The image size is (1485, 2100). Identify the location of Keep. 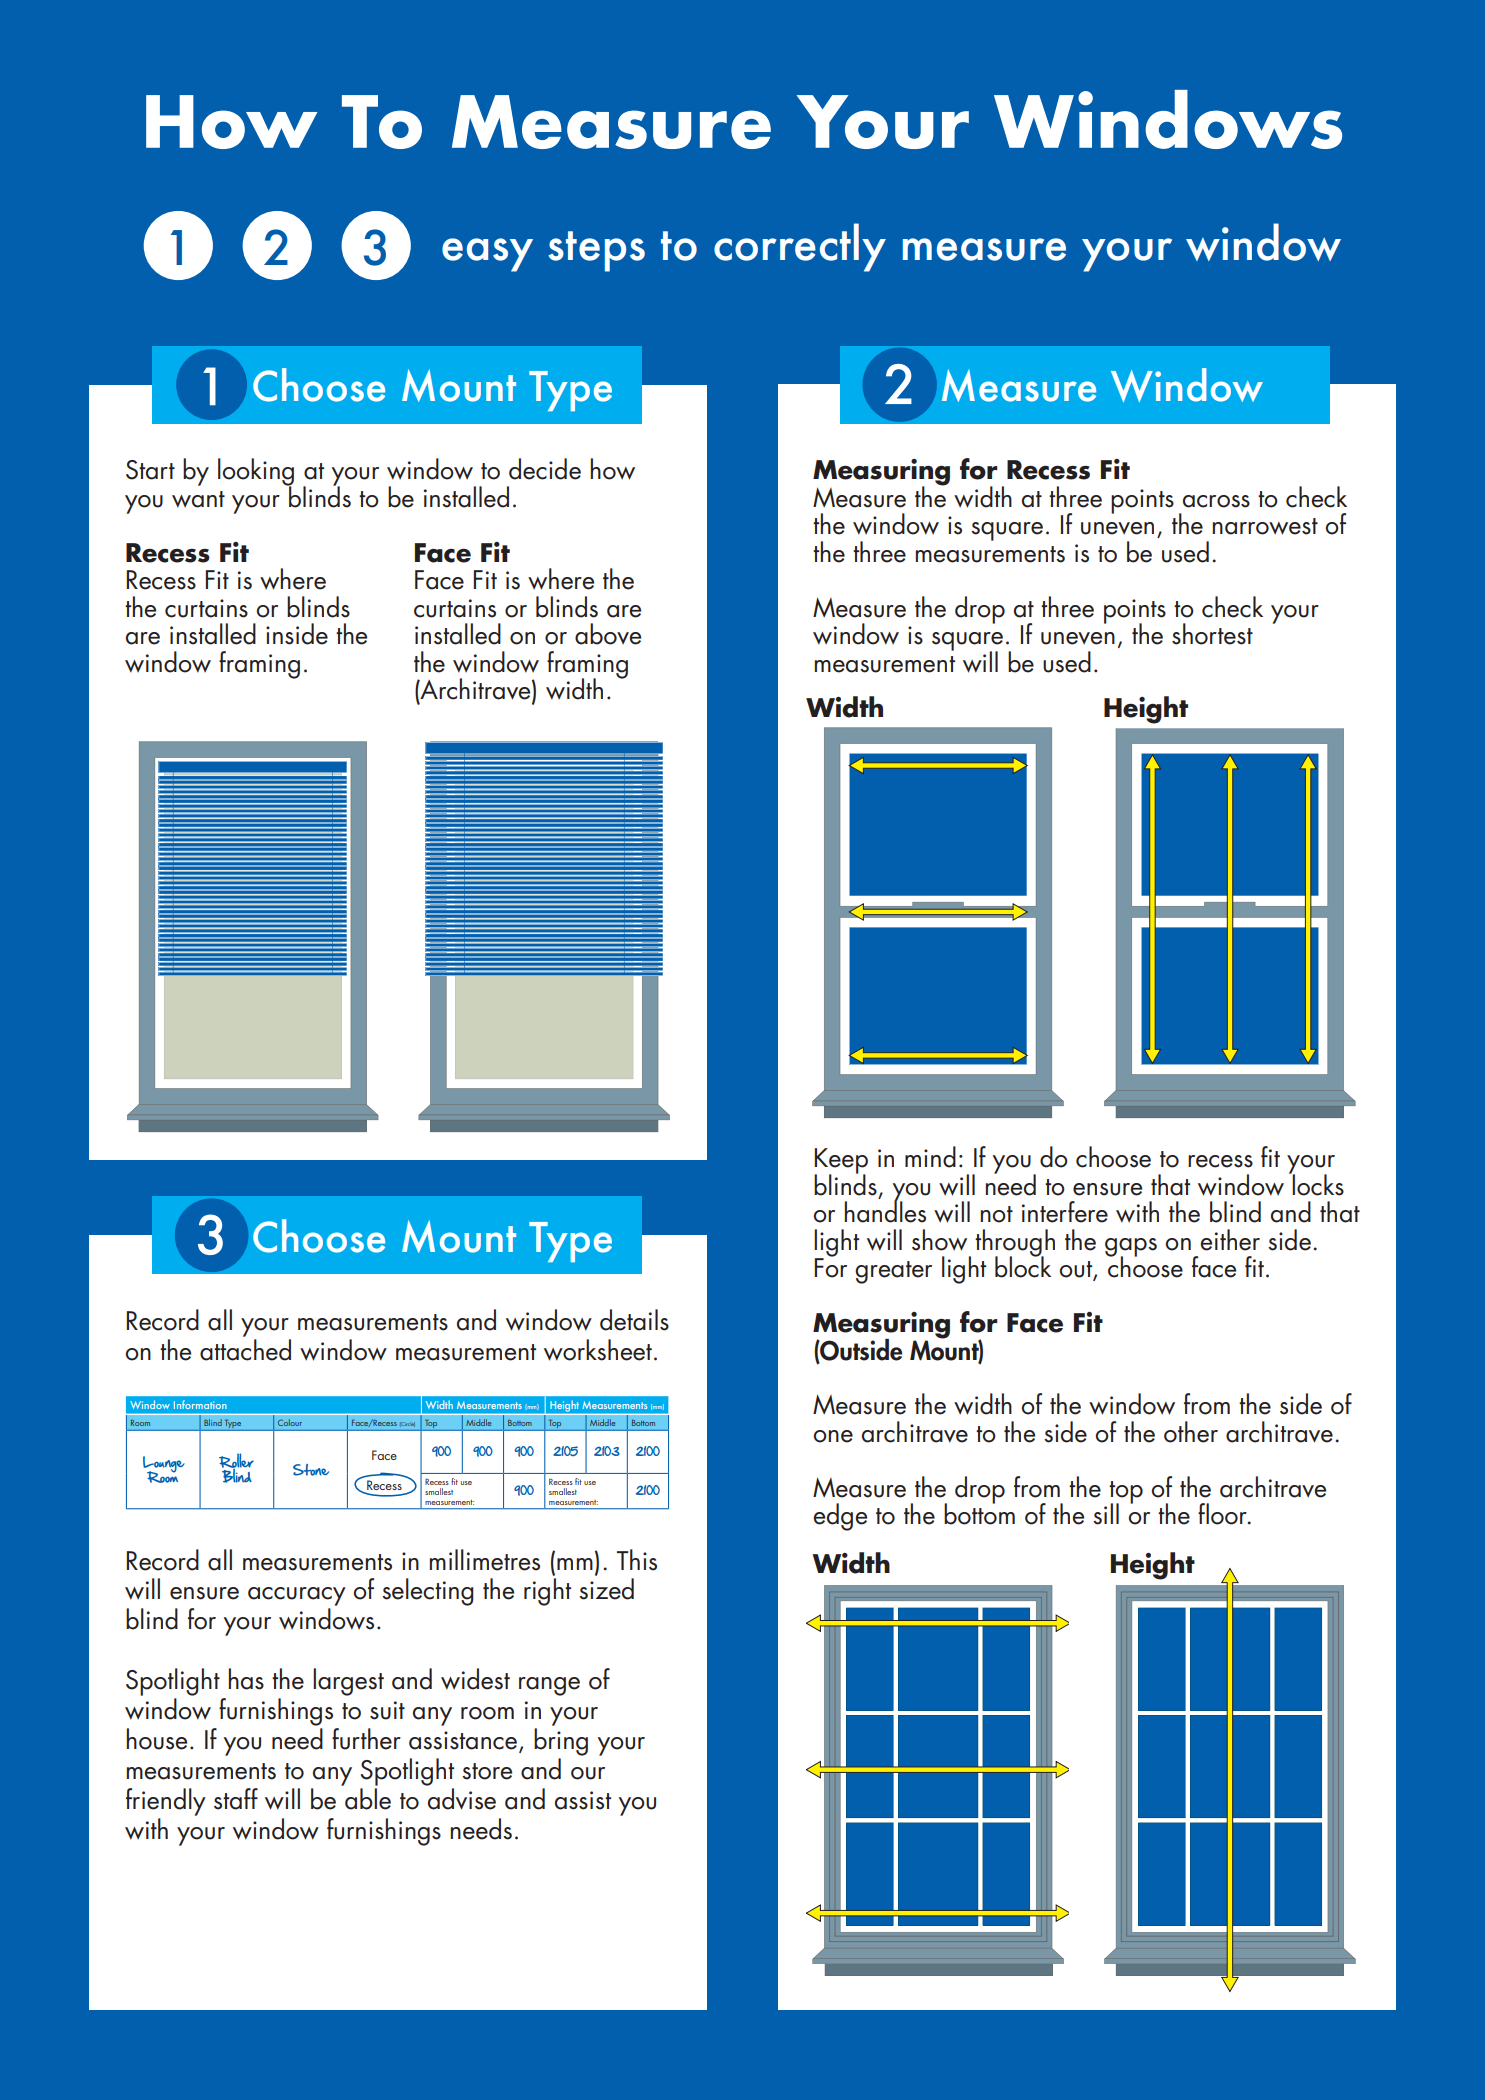
(841, 1162).
